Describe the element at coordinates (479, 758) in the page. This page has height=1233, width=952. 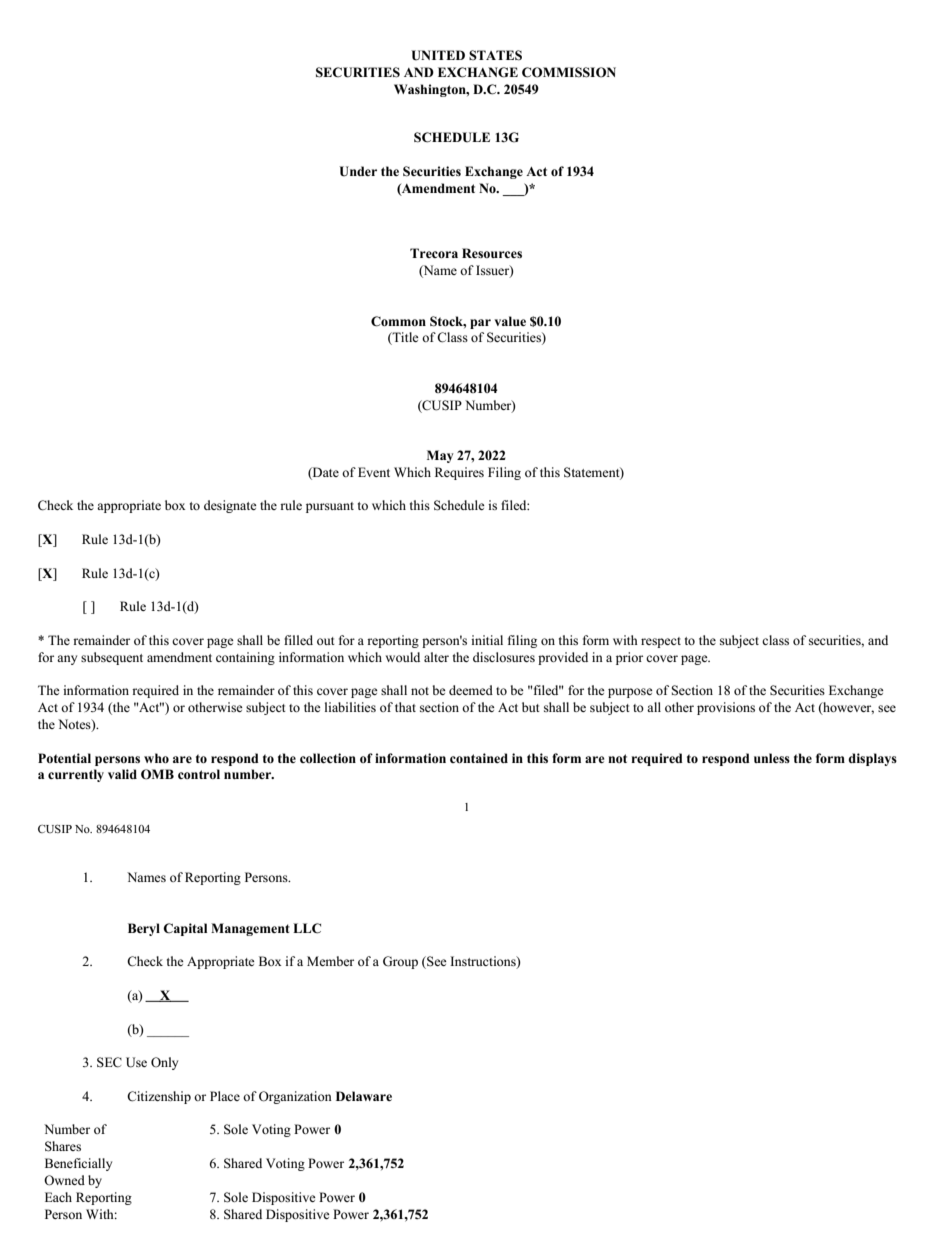
I see `contained` at that location.
